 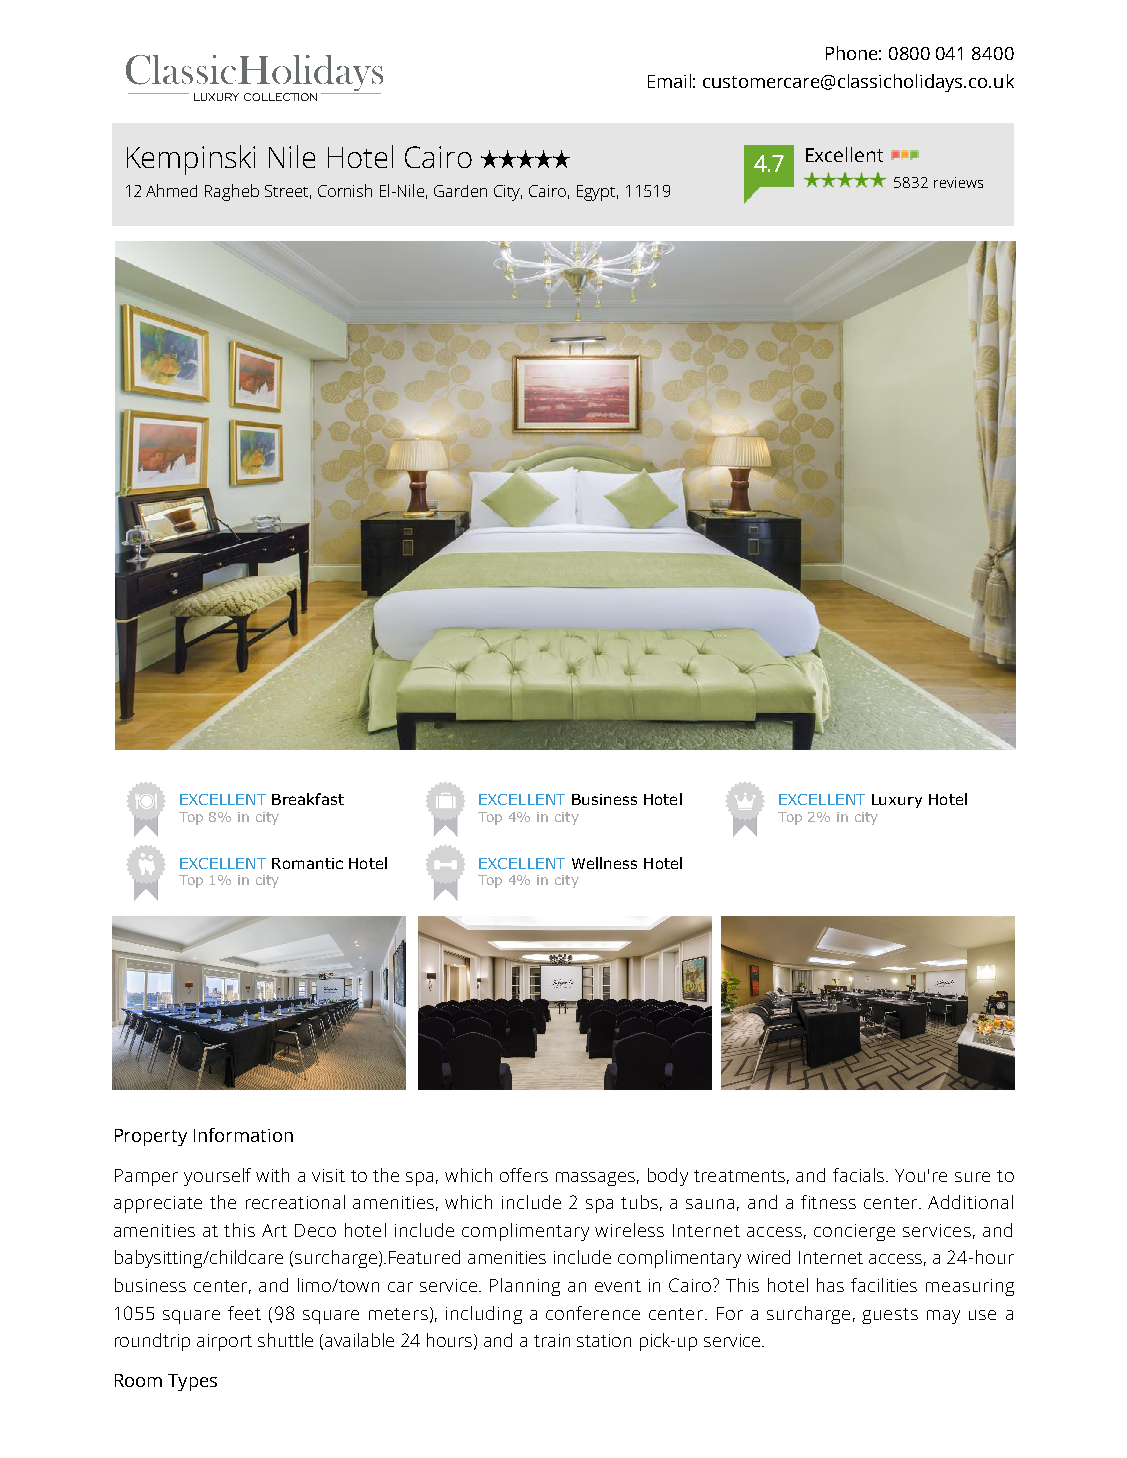 What do you see at coordinates (958, 182) in the screenshot?
I see `reviews` at bounding box center [958, 182].
